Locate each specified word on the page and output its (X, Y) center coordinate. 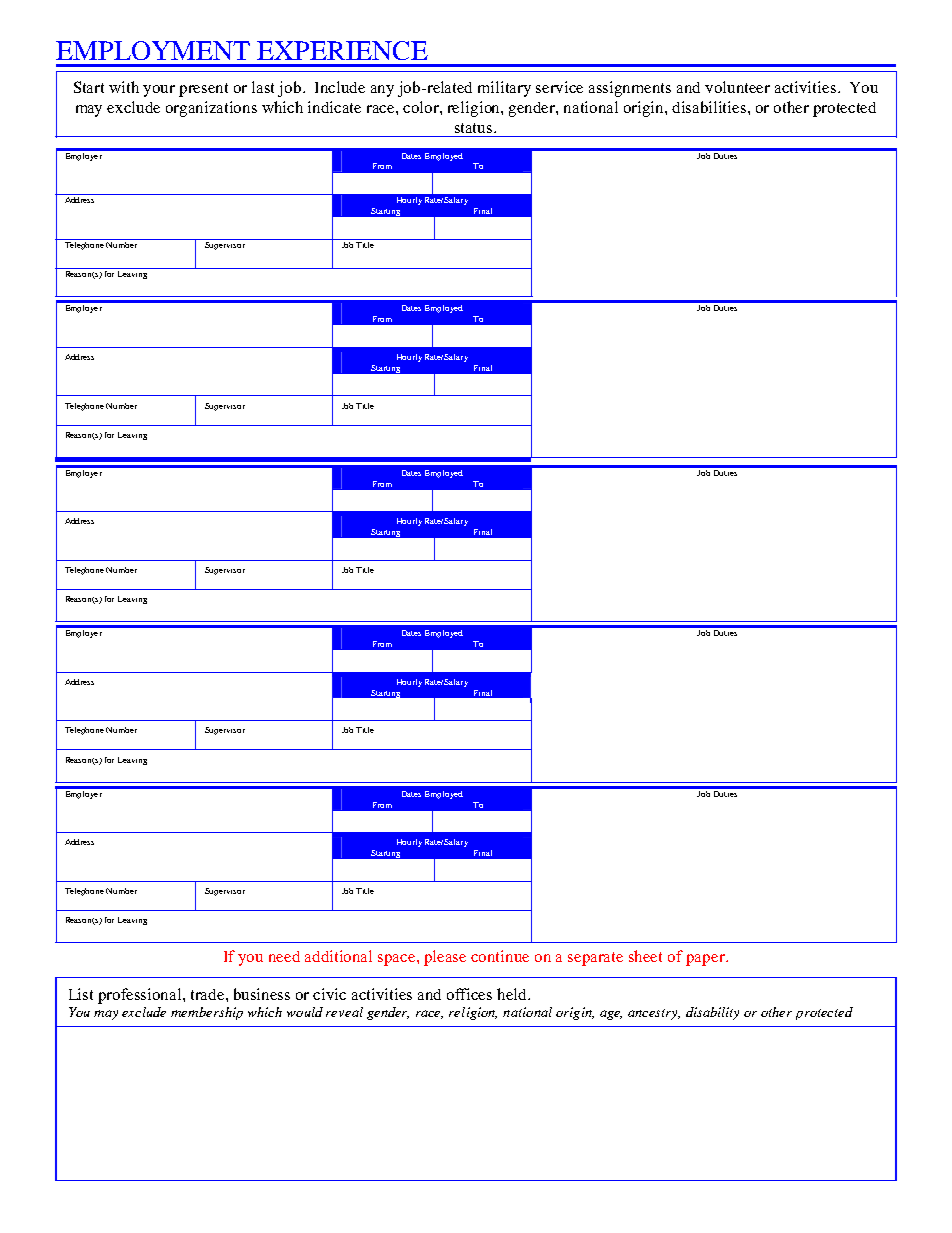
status (475, 128)
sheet (645, 956)
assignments (630, 89)
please (445, 958)
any (382, 91)
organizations (211, 109)
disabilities (710, 107)
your (159, 91)
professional (141, 996)
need (284, 956)
